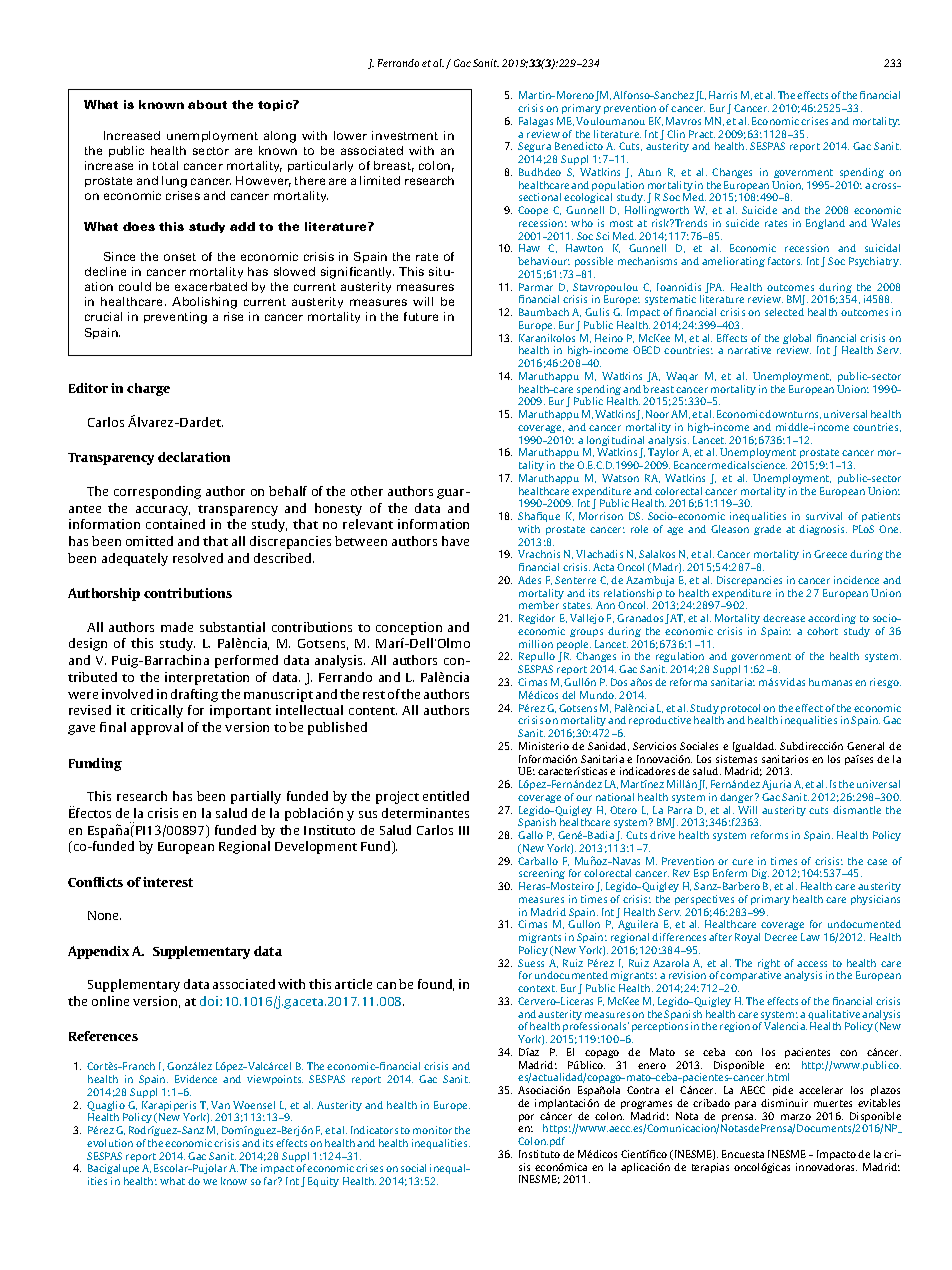 The image size is (952, 1270). What do you see at coordinates (409, 628) in the document?
I see `conception` at bounding box center [409, 628].
